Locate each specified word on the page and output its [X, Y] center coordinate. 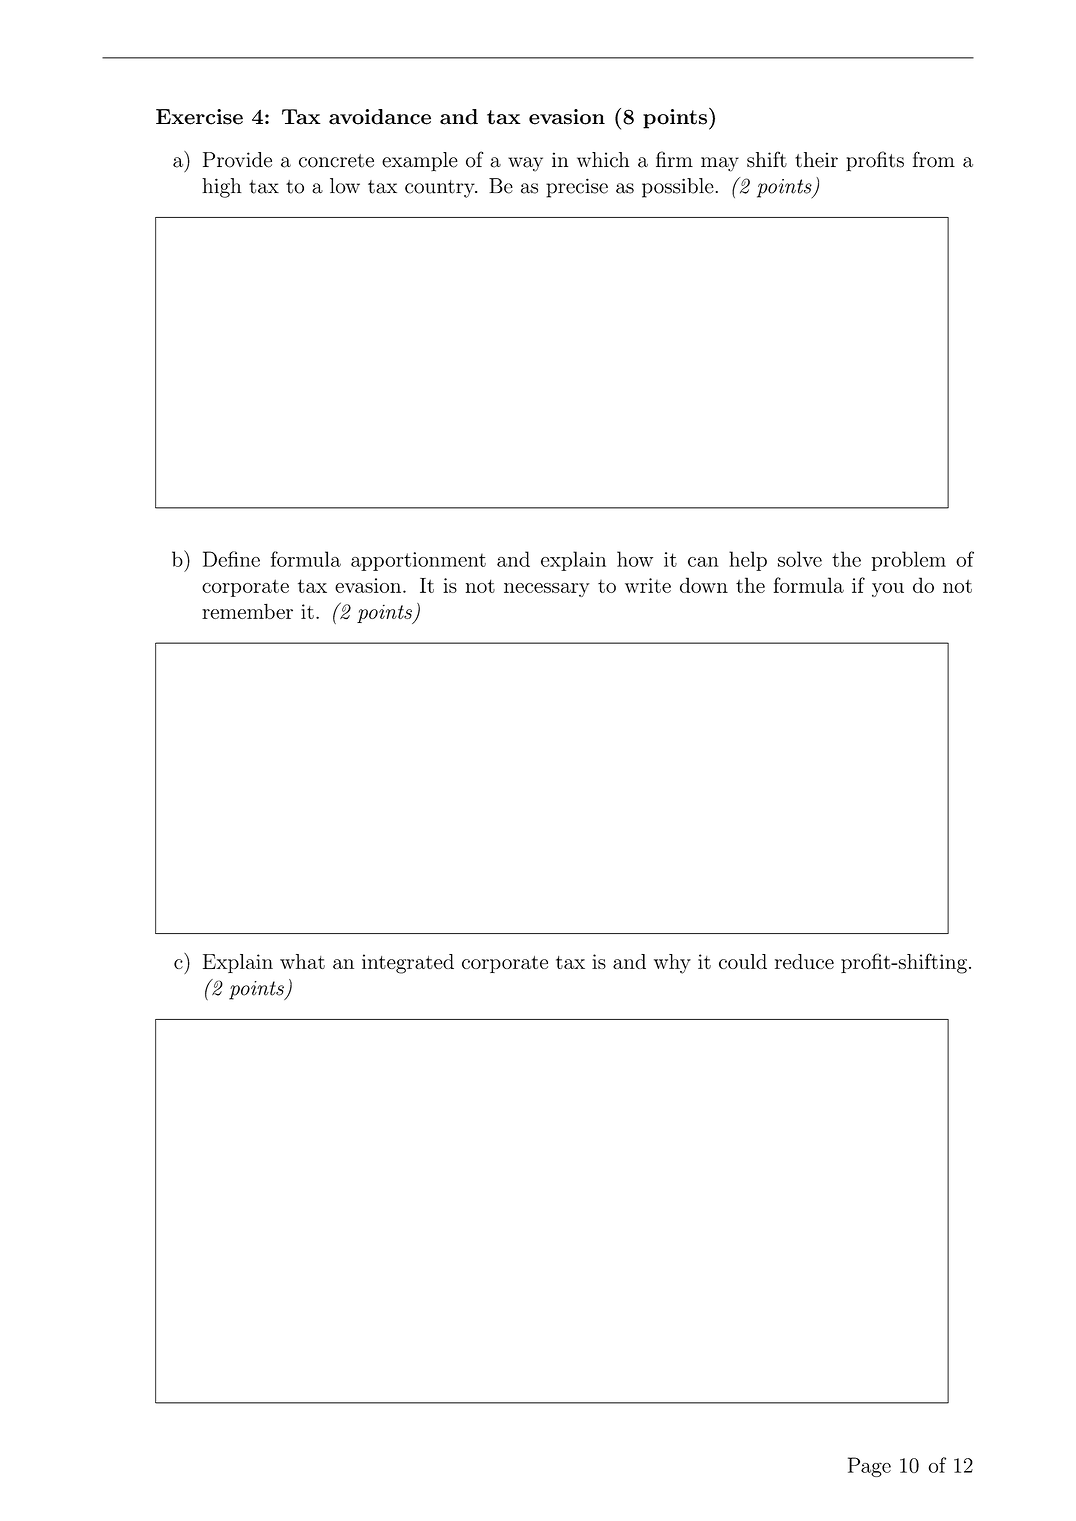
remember [247, 611]
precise [577, 188]
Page [869, 1467]
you [888, 590]
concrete [336, 161]
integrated [408, 964]
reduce [804, 961]
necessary [547, 590]
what [302, 961]
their [816, 160]
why [672, 964]
